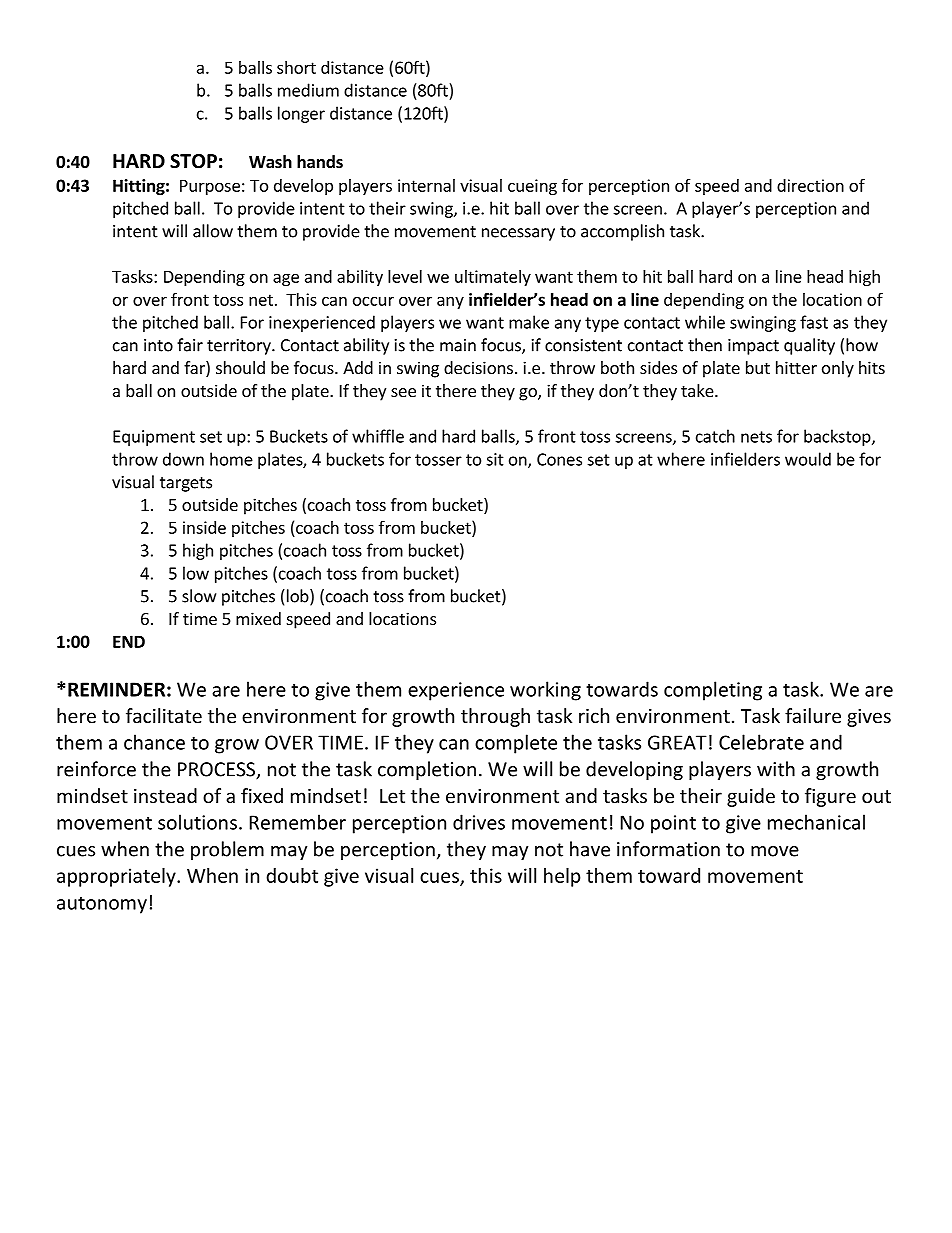 This screenshot has height=1233, width=952. What do you see at coordinates (478, 367) in the screenshot?
I see `decisions` at bounding box center [478, 367].
